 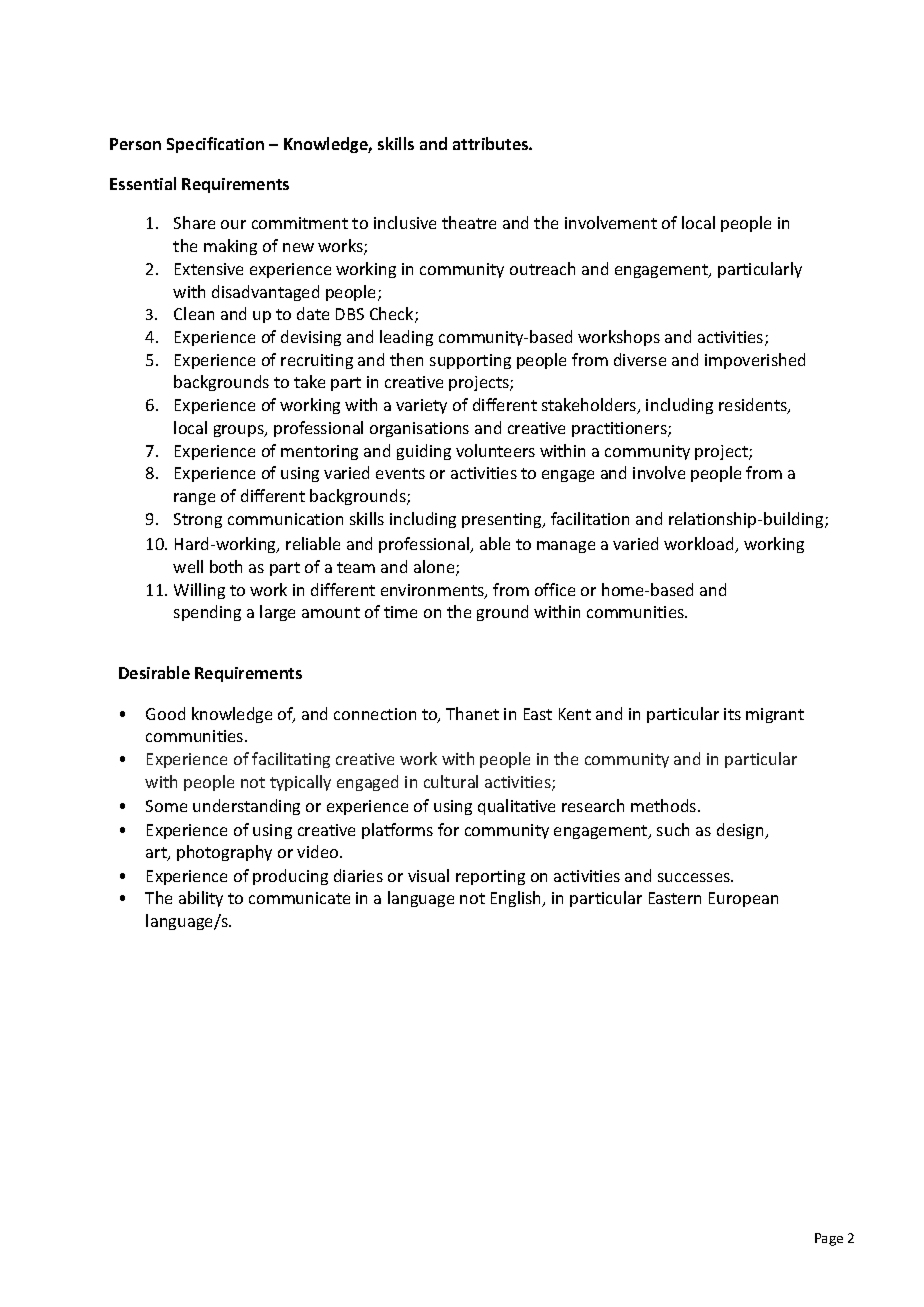 I want to click on Good, so click(x=165, y=713).
